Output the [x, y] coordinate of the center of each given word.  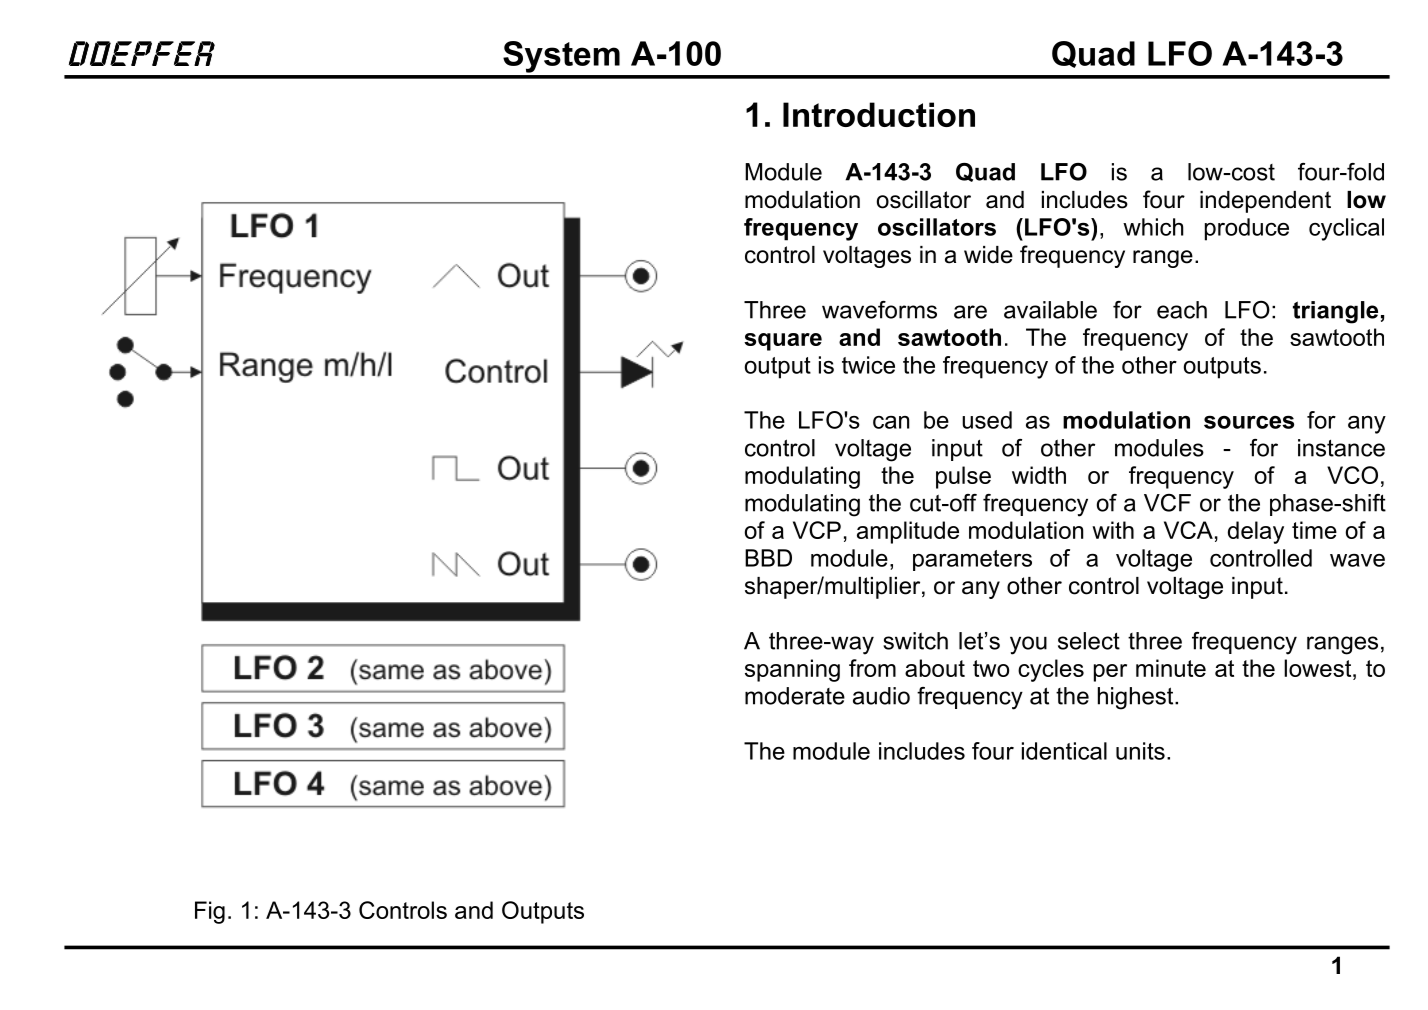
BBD [768, 558]
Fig [210, 912]
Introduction [879, 114]
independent [1265, 202]
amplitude [908, 532]
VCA [1188, 530]
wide [988, 255]
